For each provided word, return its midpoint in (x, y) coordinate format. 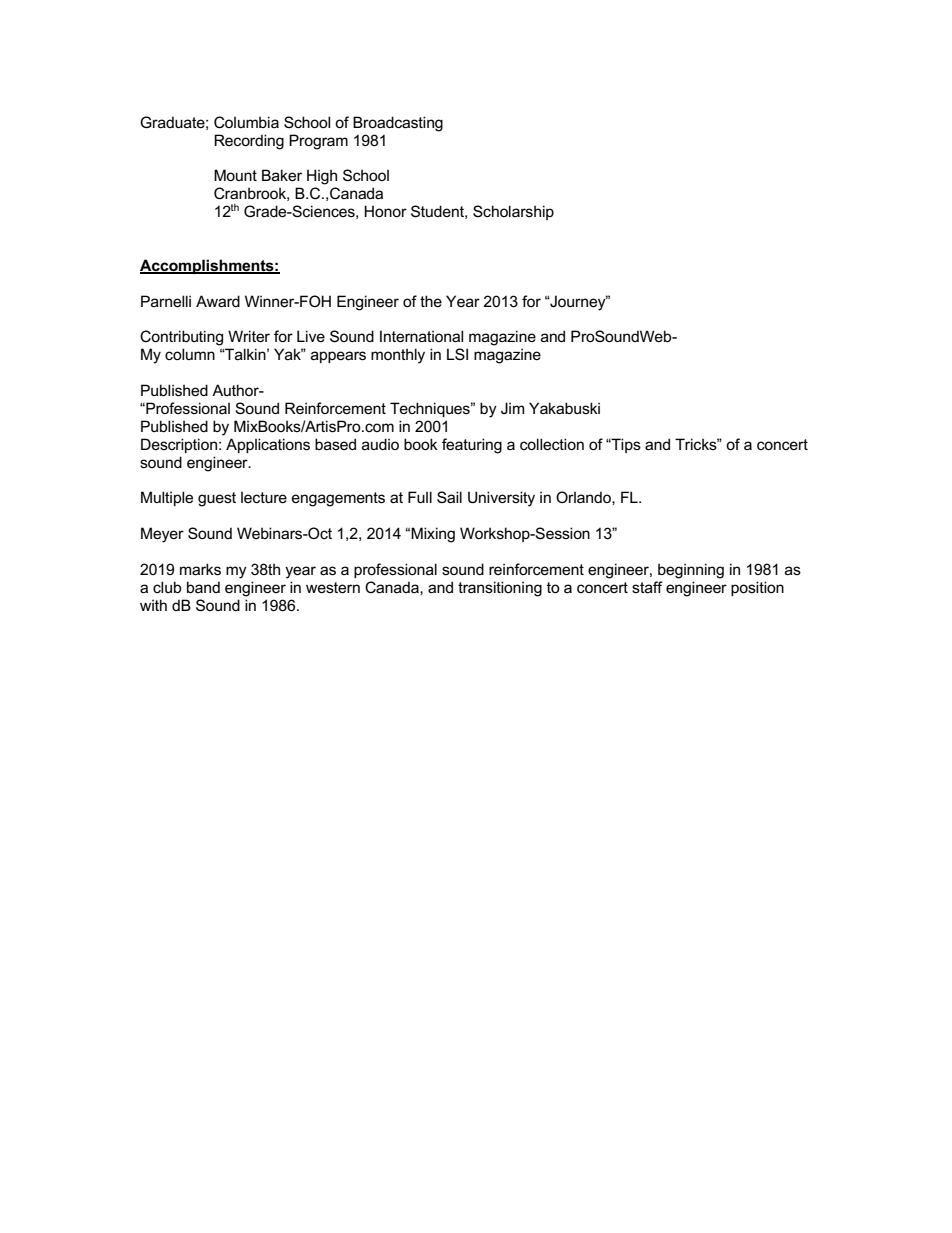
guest (217, 499)
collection (552, 444)
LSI (457, 354)
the (431, 301)
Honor (385, 211)
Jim (512, 408)
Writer (249, 336)
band (203, 587)
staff (647, 587)
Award (218, 301)
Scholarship (513, 212)
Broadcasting (398, 124)
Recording (249, 142)
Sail (449, 497)
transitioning (500, 589)
